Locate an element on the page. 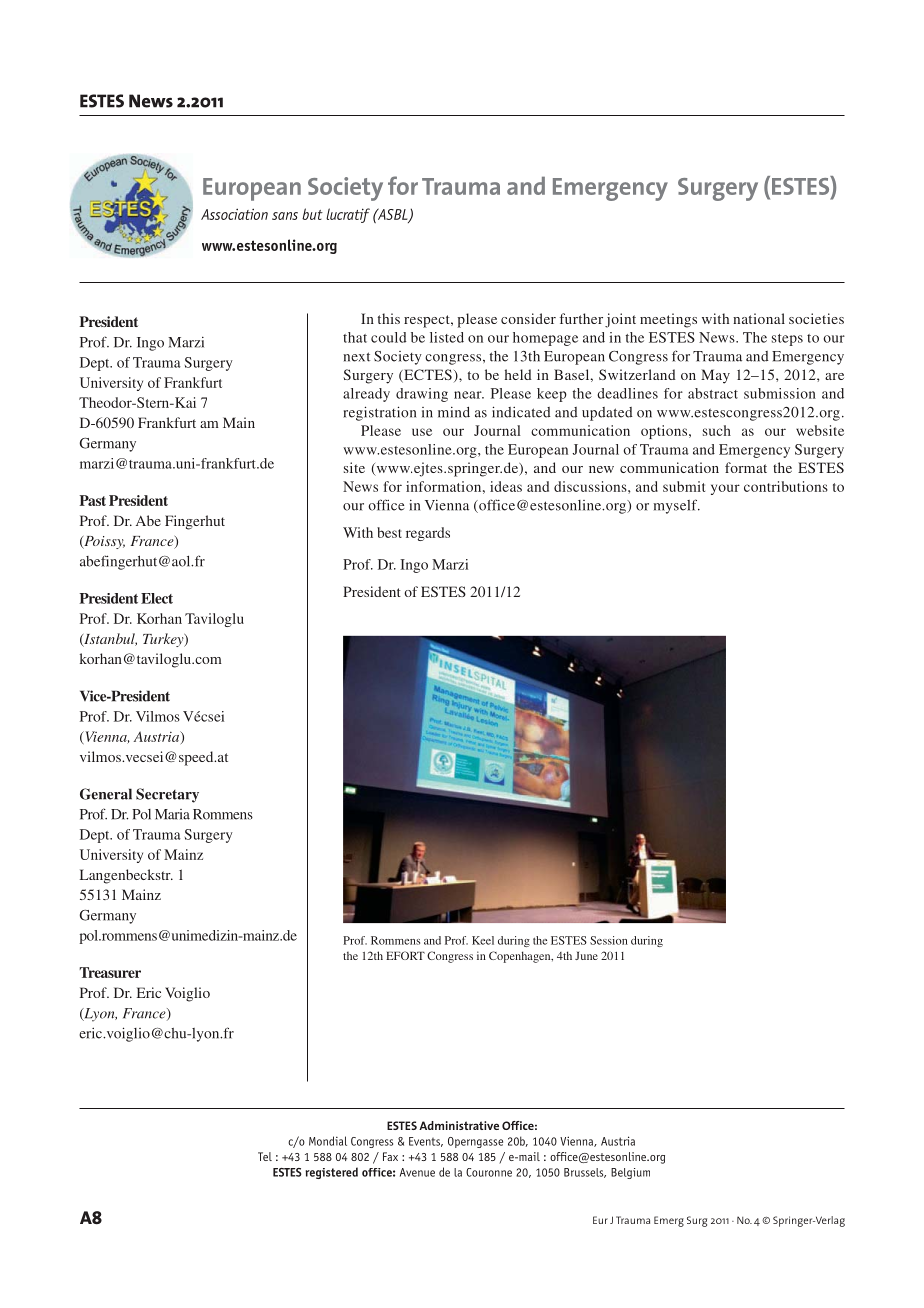 This document has width=924, height=1308. your is located at coordinates (725, 489).
